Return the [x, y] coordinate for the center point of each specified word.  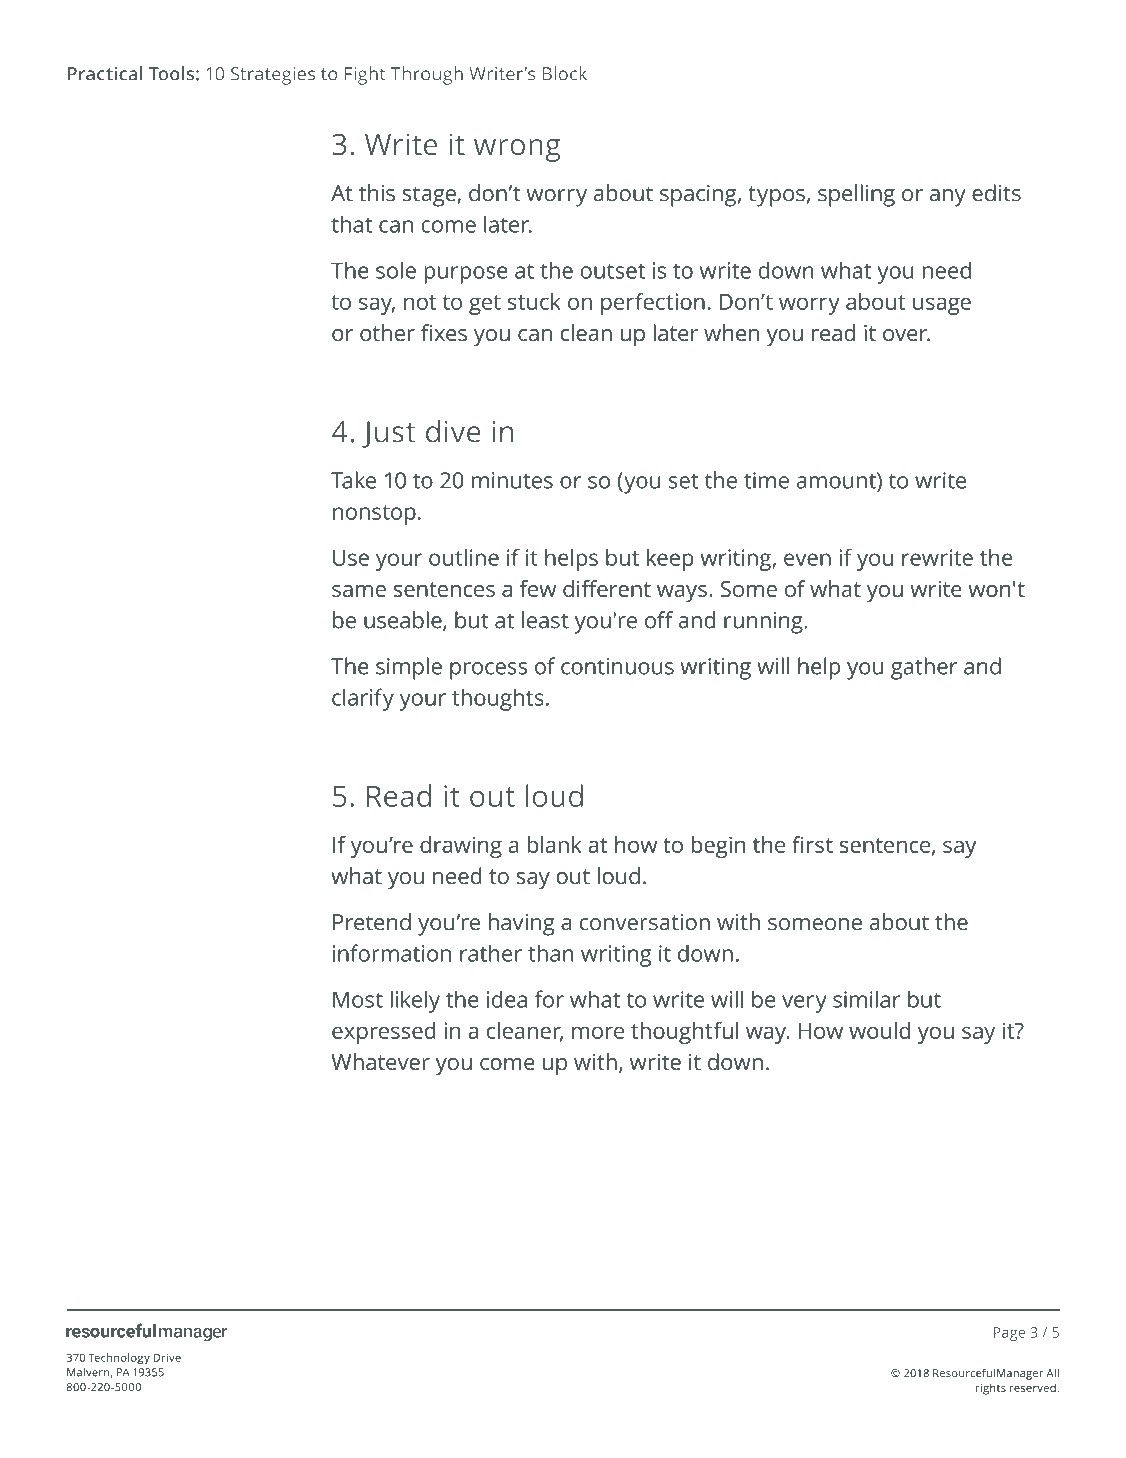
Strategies [273, 76]
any [948, 198]
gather [924, 668]
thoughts [498, 699]
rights [991, 1389]
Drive [167, 1357]
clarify [363, 699]
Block [565, 73]
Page [1009, 1334]
